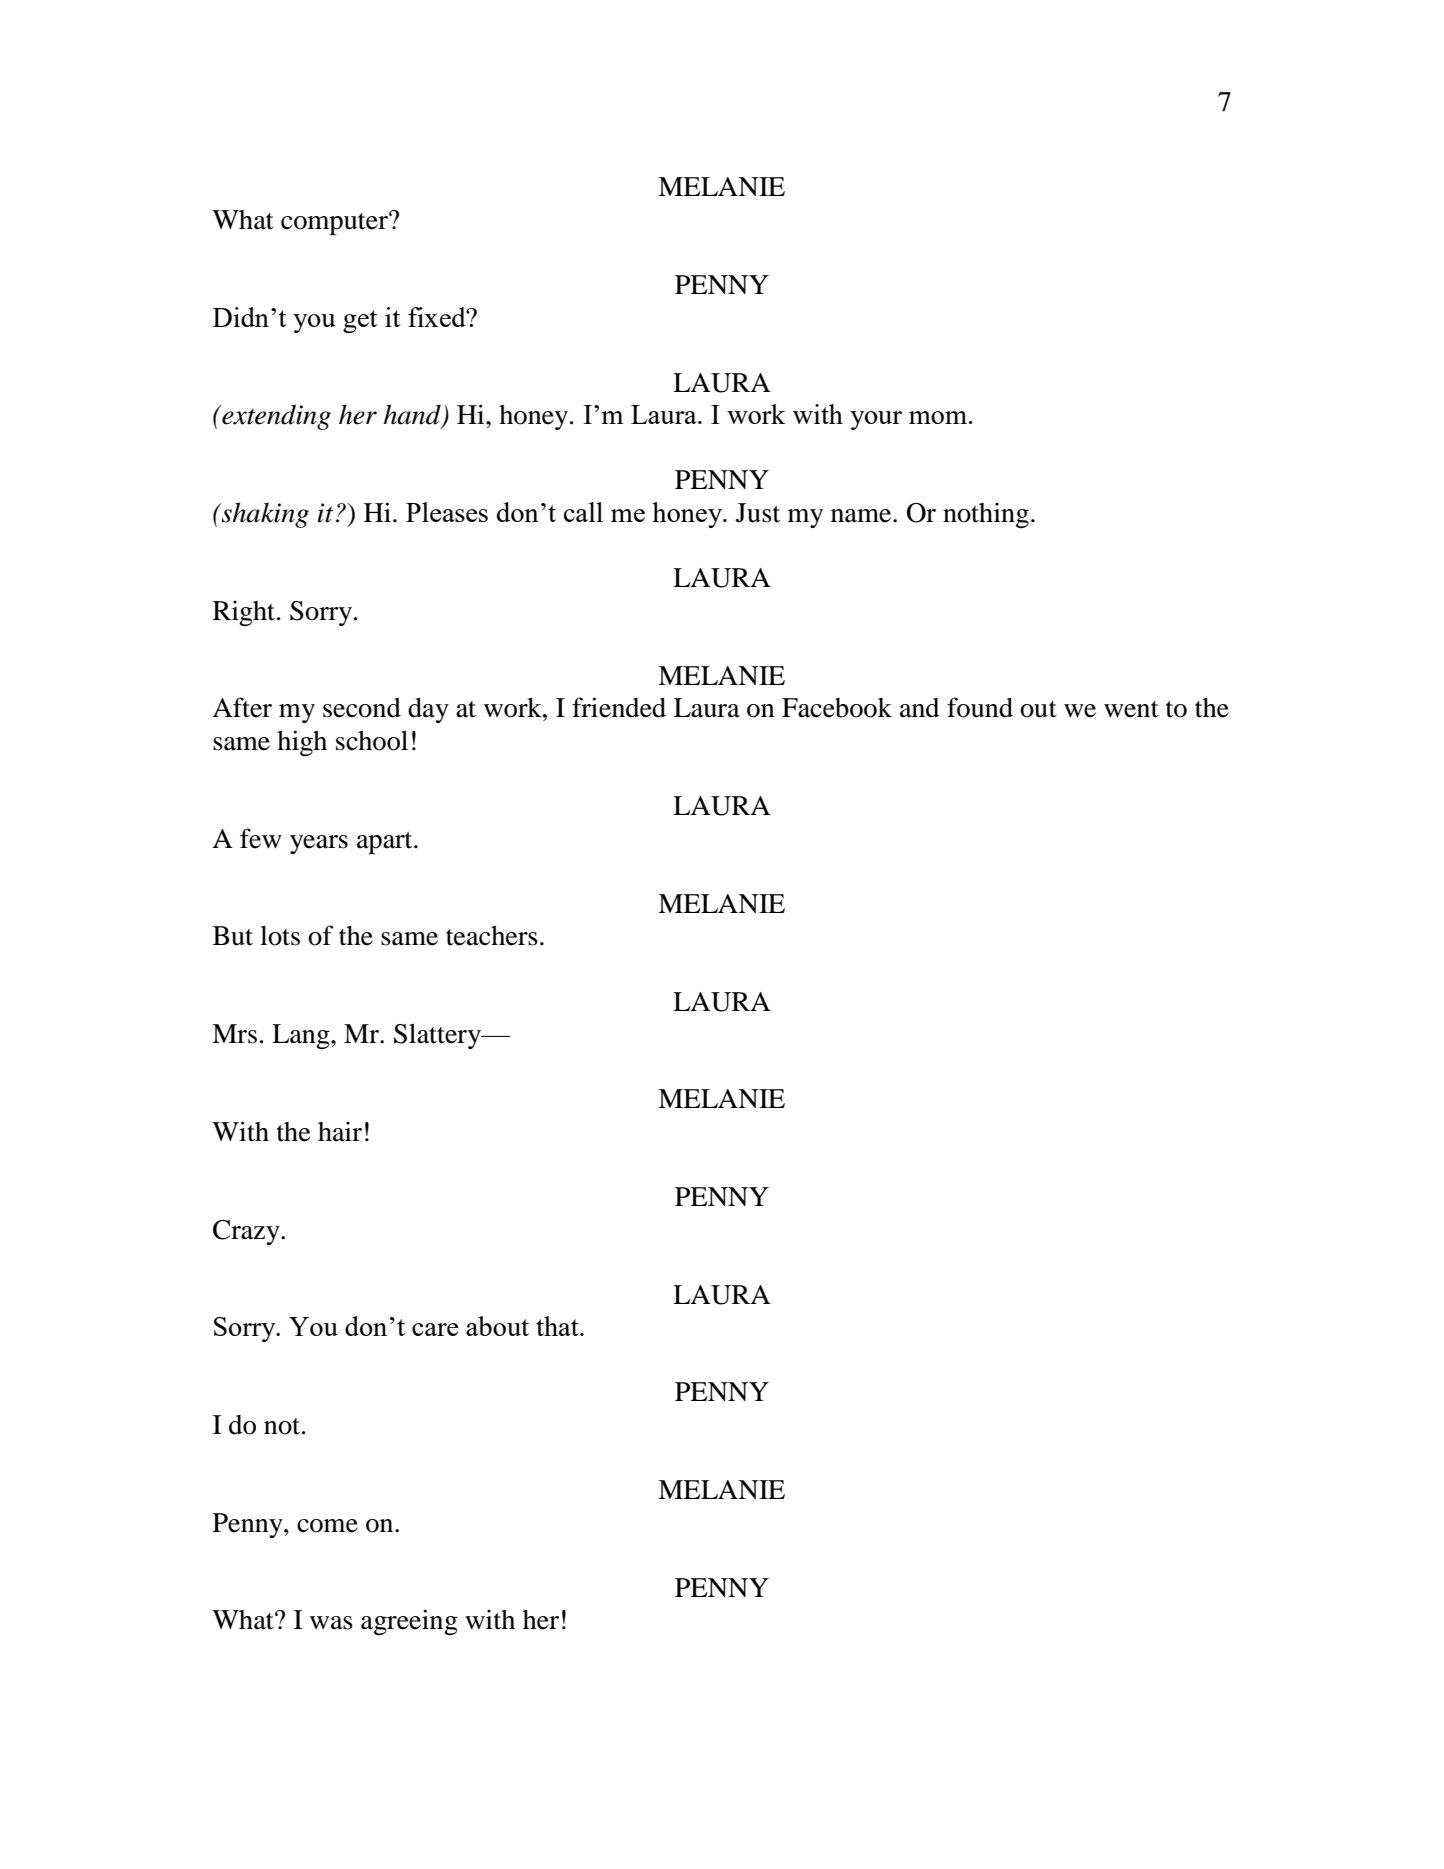  Describe the element at coordinates (876, 420) in the screenshot. I see `your` at that location.
